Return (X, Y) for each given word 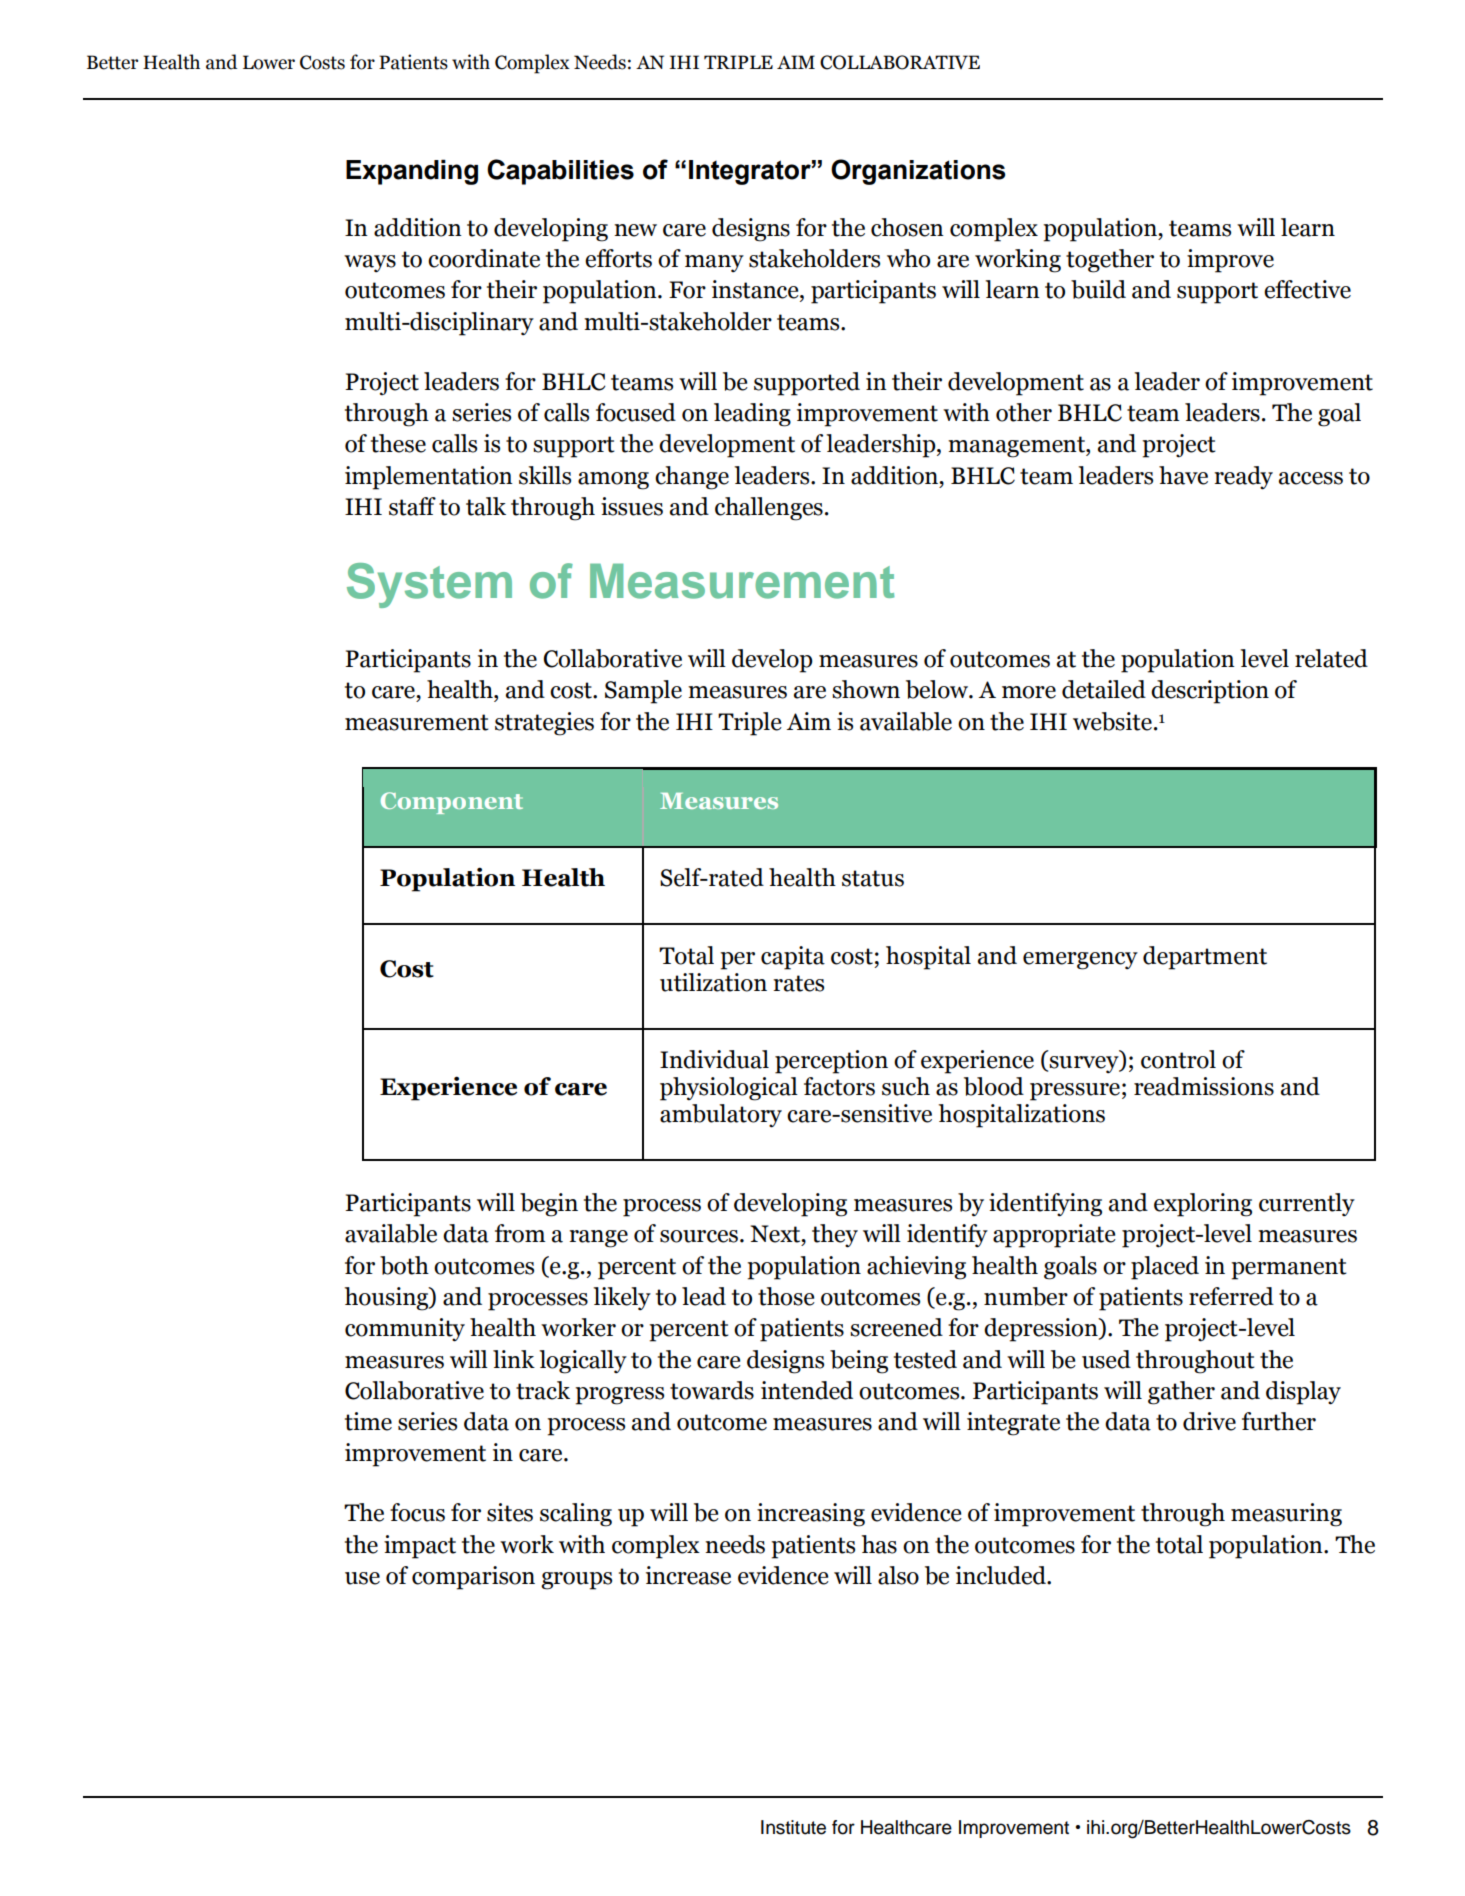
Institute (793, 1827)
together (1110, 261)
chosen (907, 227)
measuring (1286, 1515)
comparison (473, 1578)
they (835, 1236)
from (520, 1233)
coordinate (484, 258)
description (1210, 692)
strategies (544, 724)
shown (866, 689)
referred (1231, 1296)
